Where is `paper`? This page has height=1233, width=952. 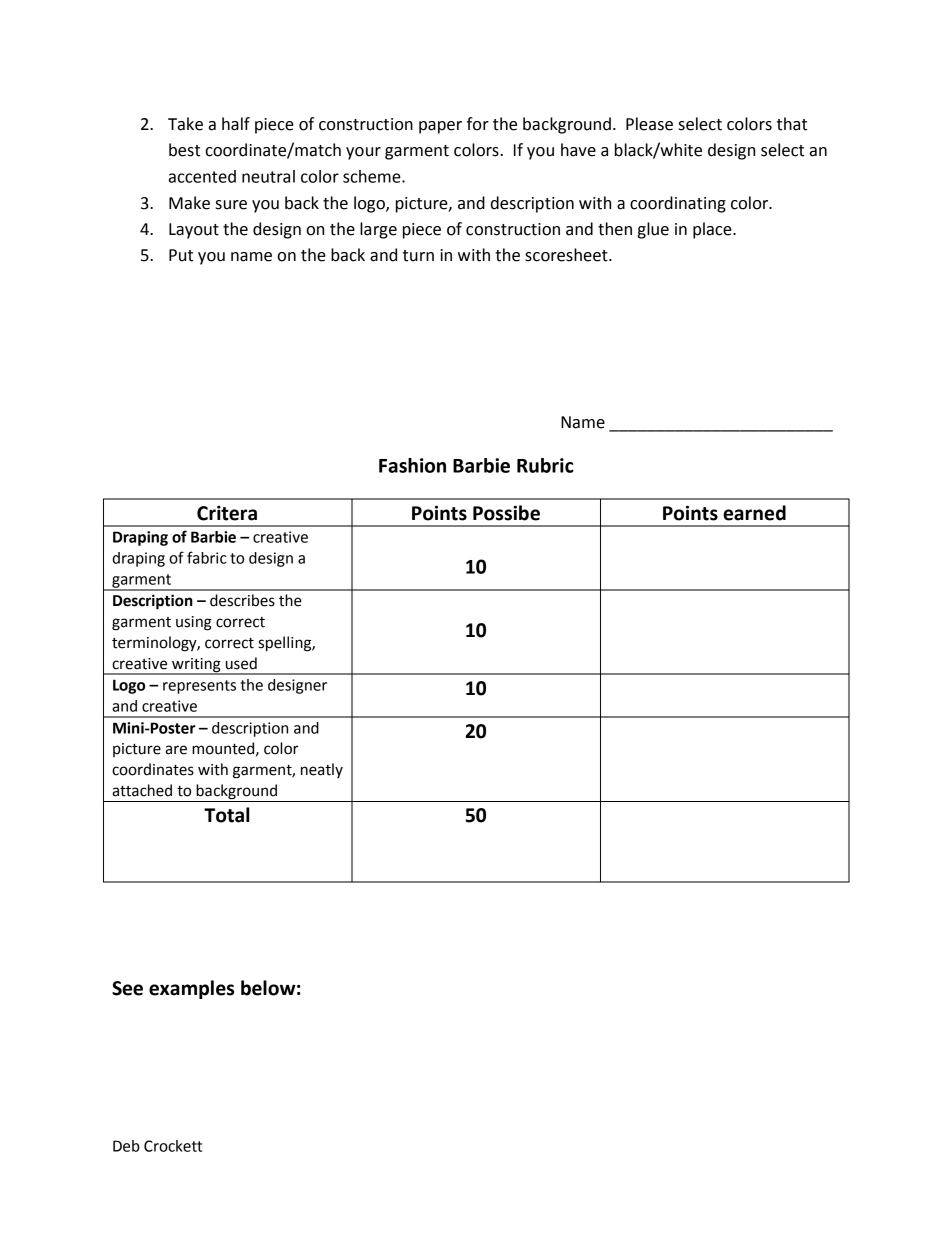 paper is located at coordinates (440, 127).
